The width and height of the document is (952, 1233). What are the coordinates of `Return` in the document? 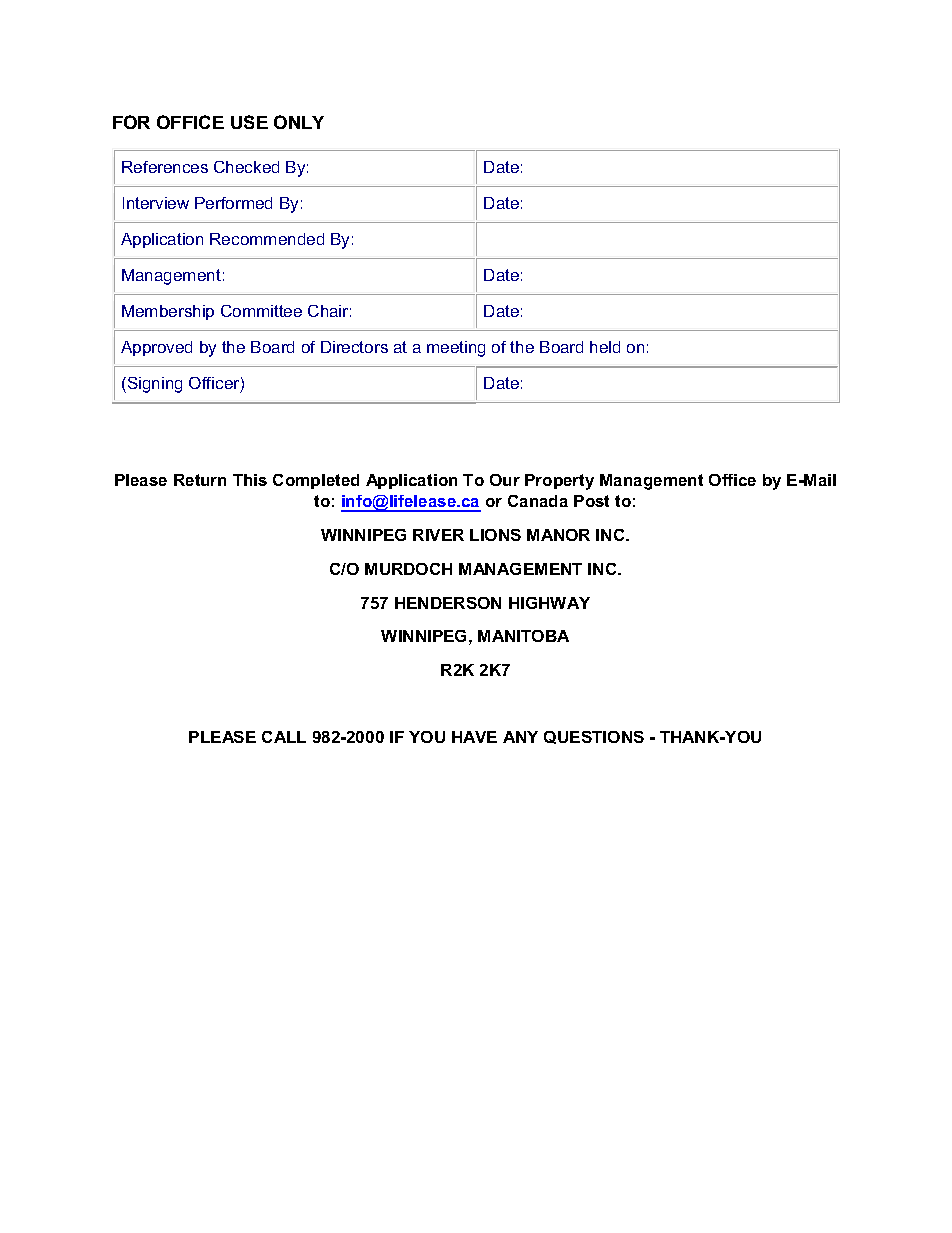 It's located at (200, 480).
